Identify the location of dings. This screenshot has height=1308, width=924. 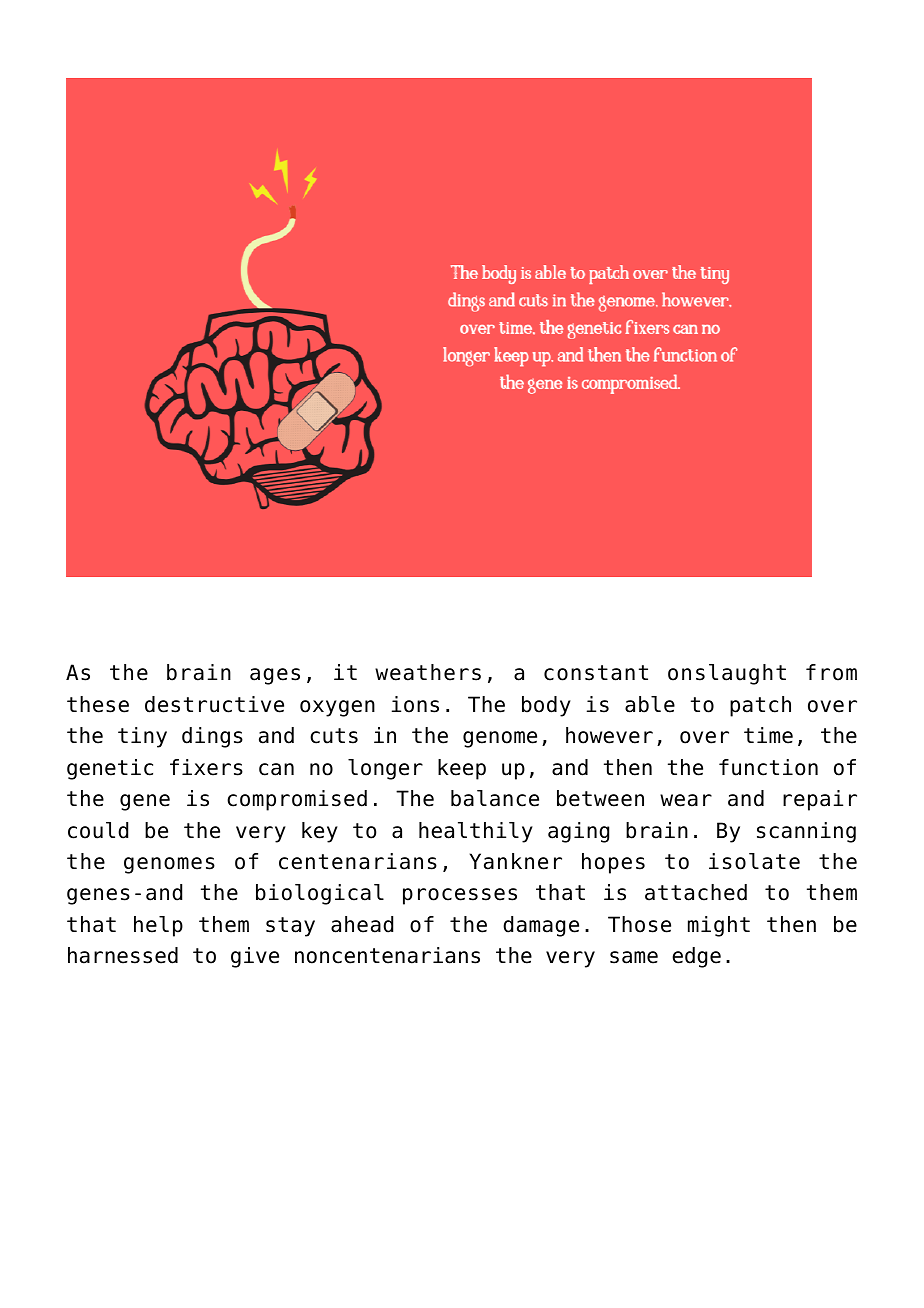
(212, 737).
